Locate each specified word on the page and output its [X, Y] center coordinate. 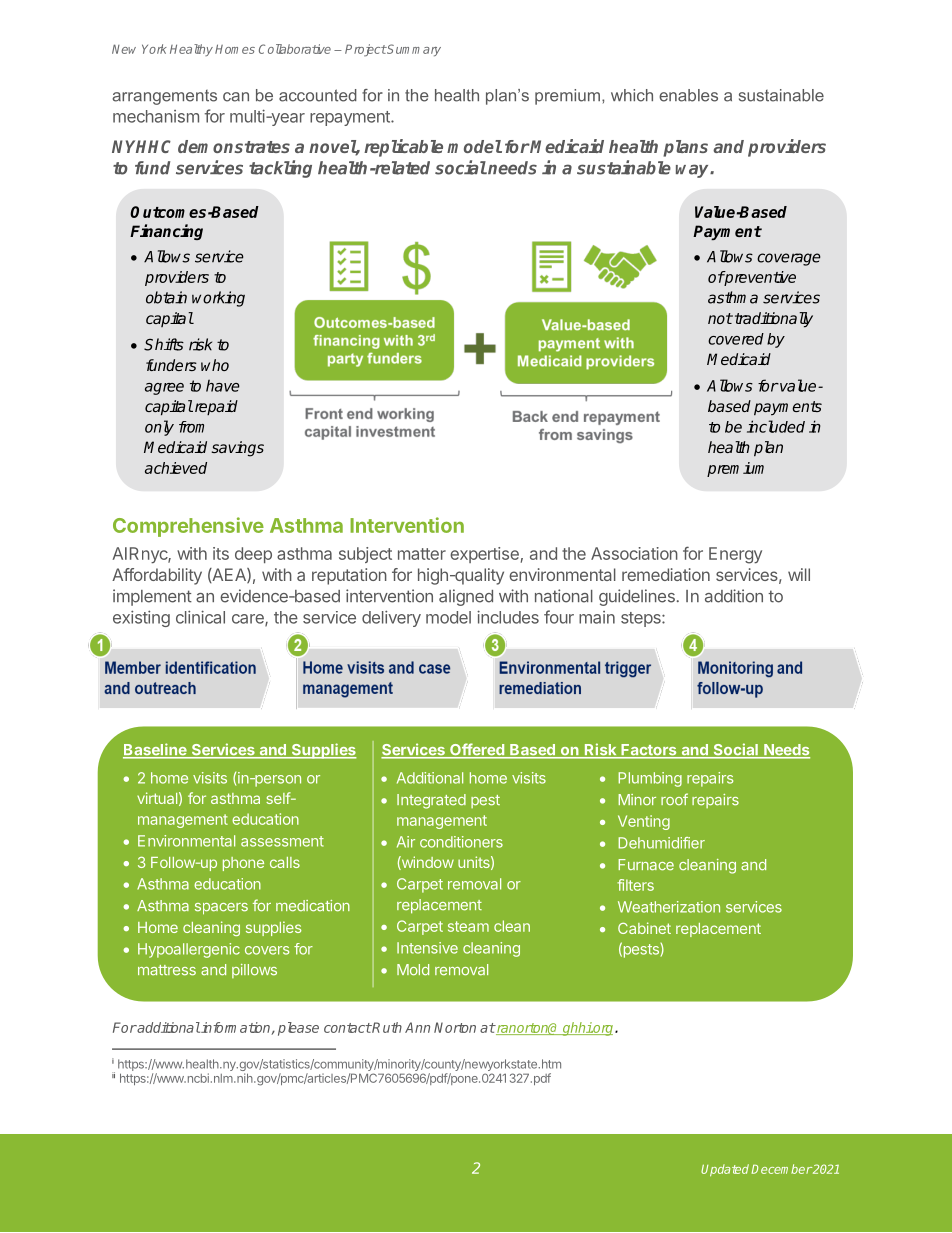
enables [688, 95]
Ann [417, 1027]
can [236, 97]
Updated [725, 1170]
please [298, 1029]
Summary [413, 50]
